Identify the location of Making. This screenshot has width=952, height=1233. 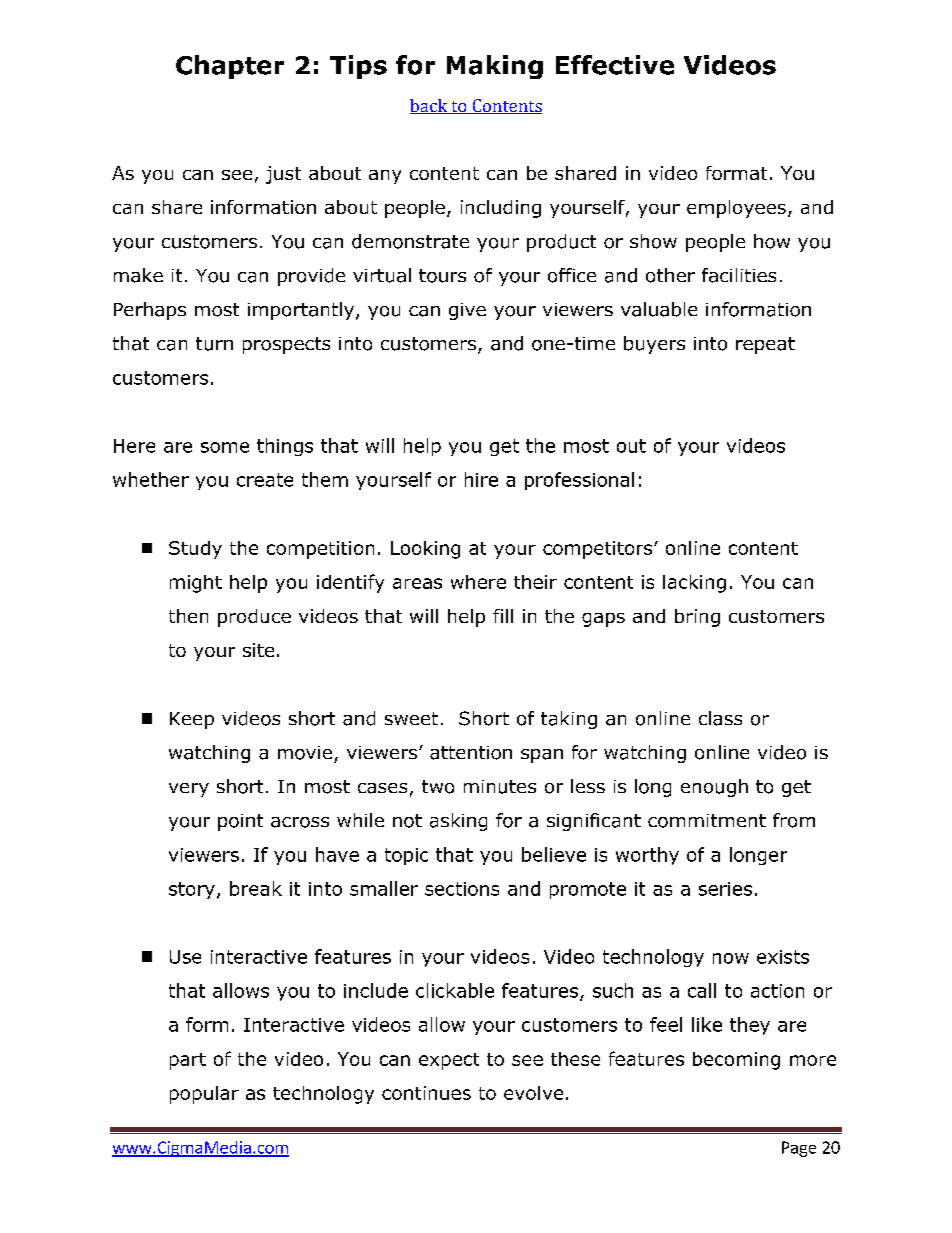
(495, 67).
